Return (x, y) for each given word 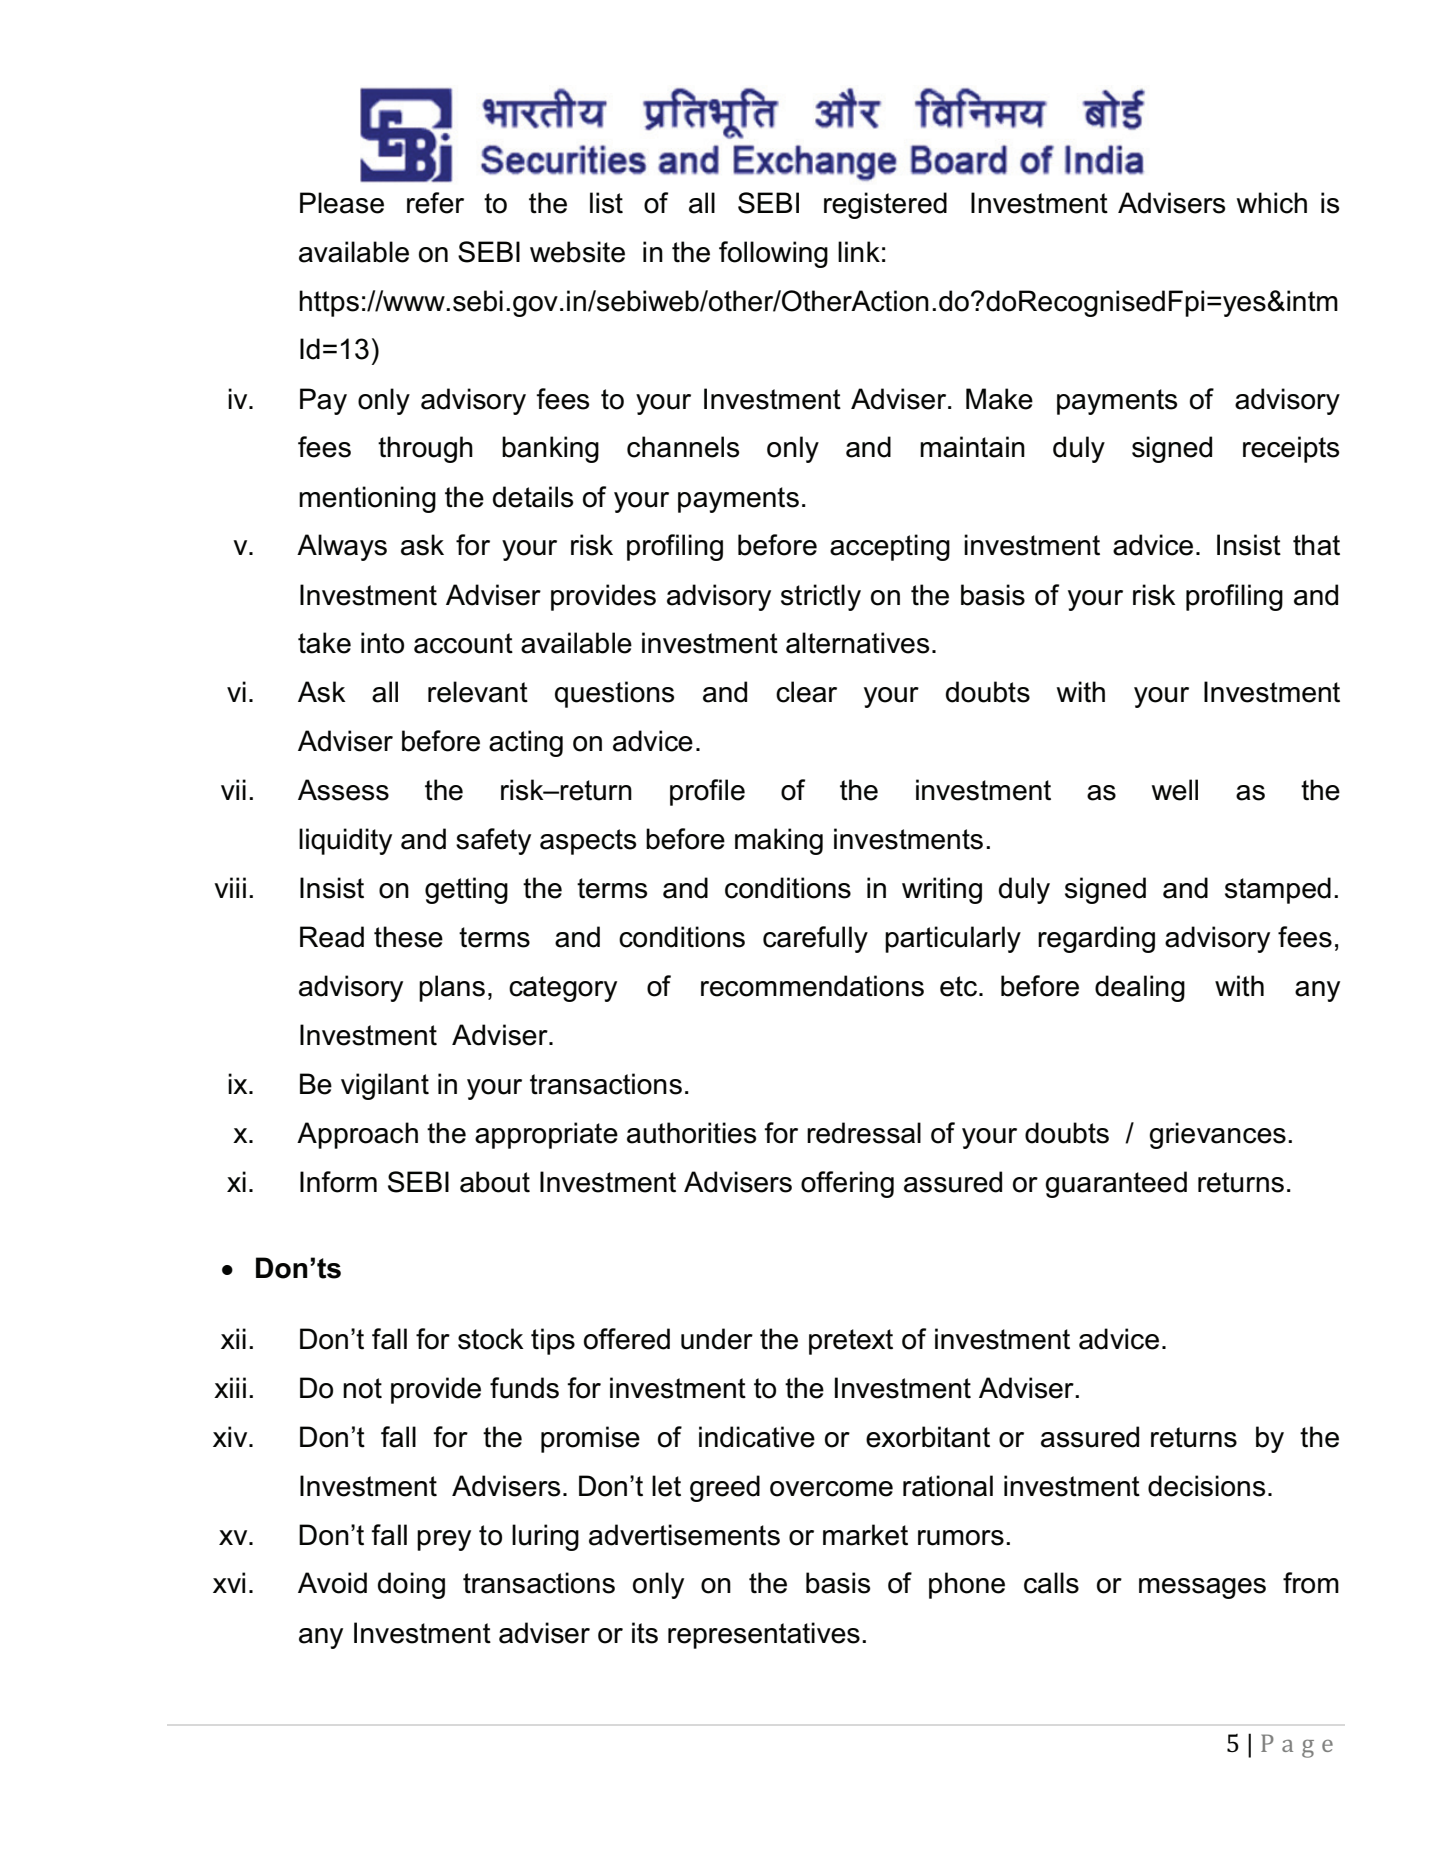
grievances (1217, 1135)
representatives (764, 1635)
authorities (691, 1133)
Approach (357, 1135)
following (773, 254)
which (1272, 203)
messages (1202, 1588)
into (382, 643)
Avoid (332, 1583)
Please (342, 203)
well (1175, 790)
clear (806, 692)
